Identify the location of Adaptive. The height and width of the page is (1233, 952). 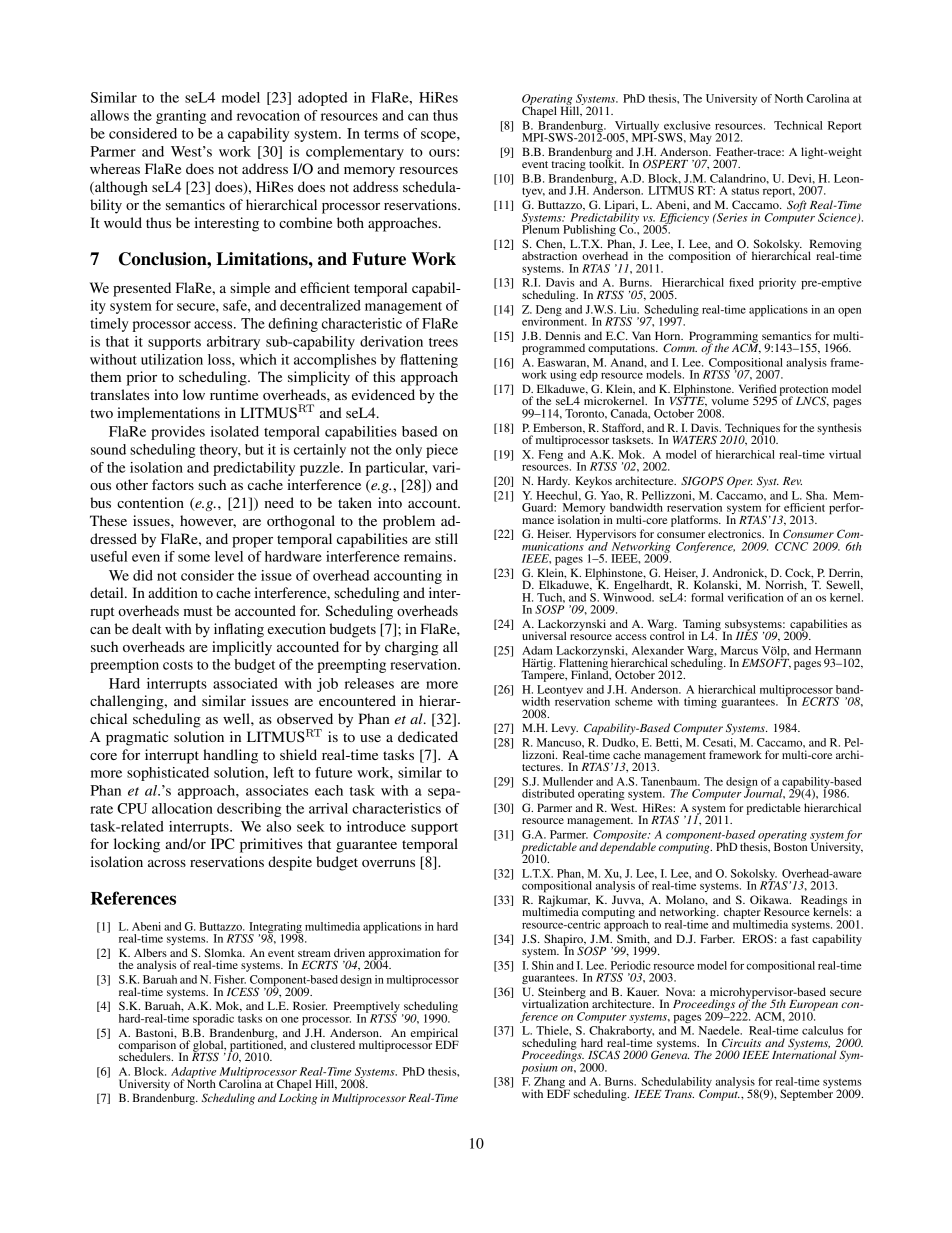
(193, 1074).
